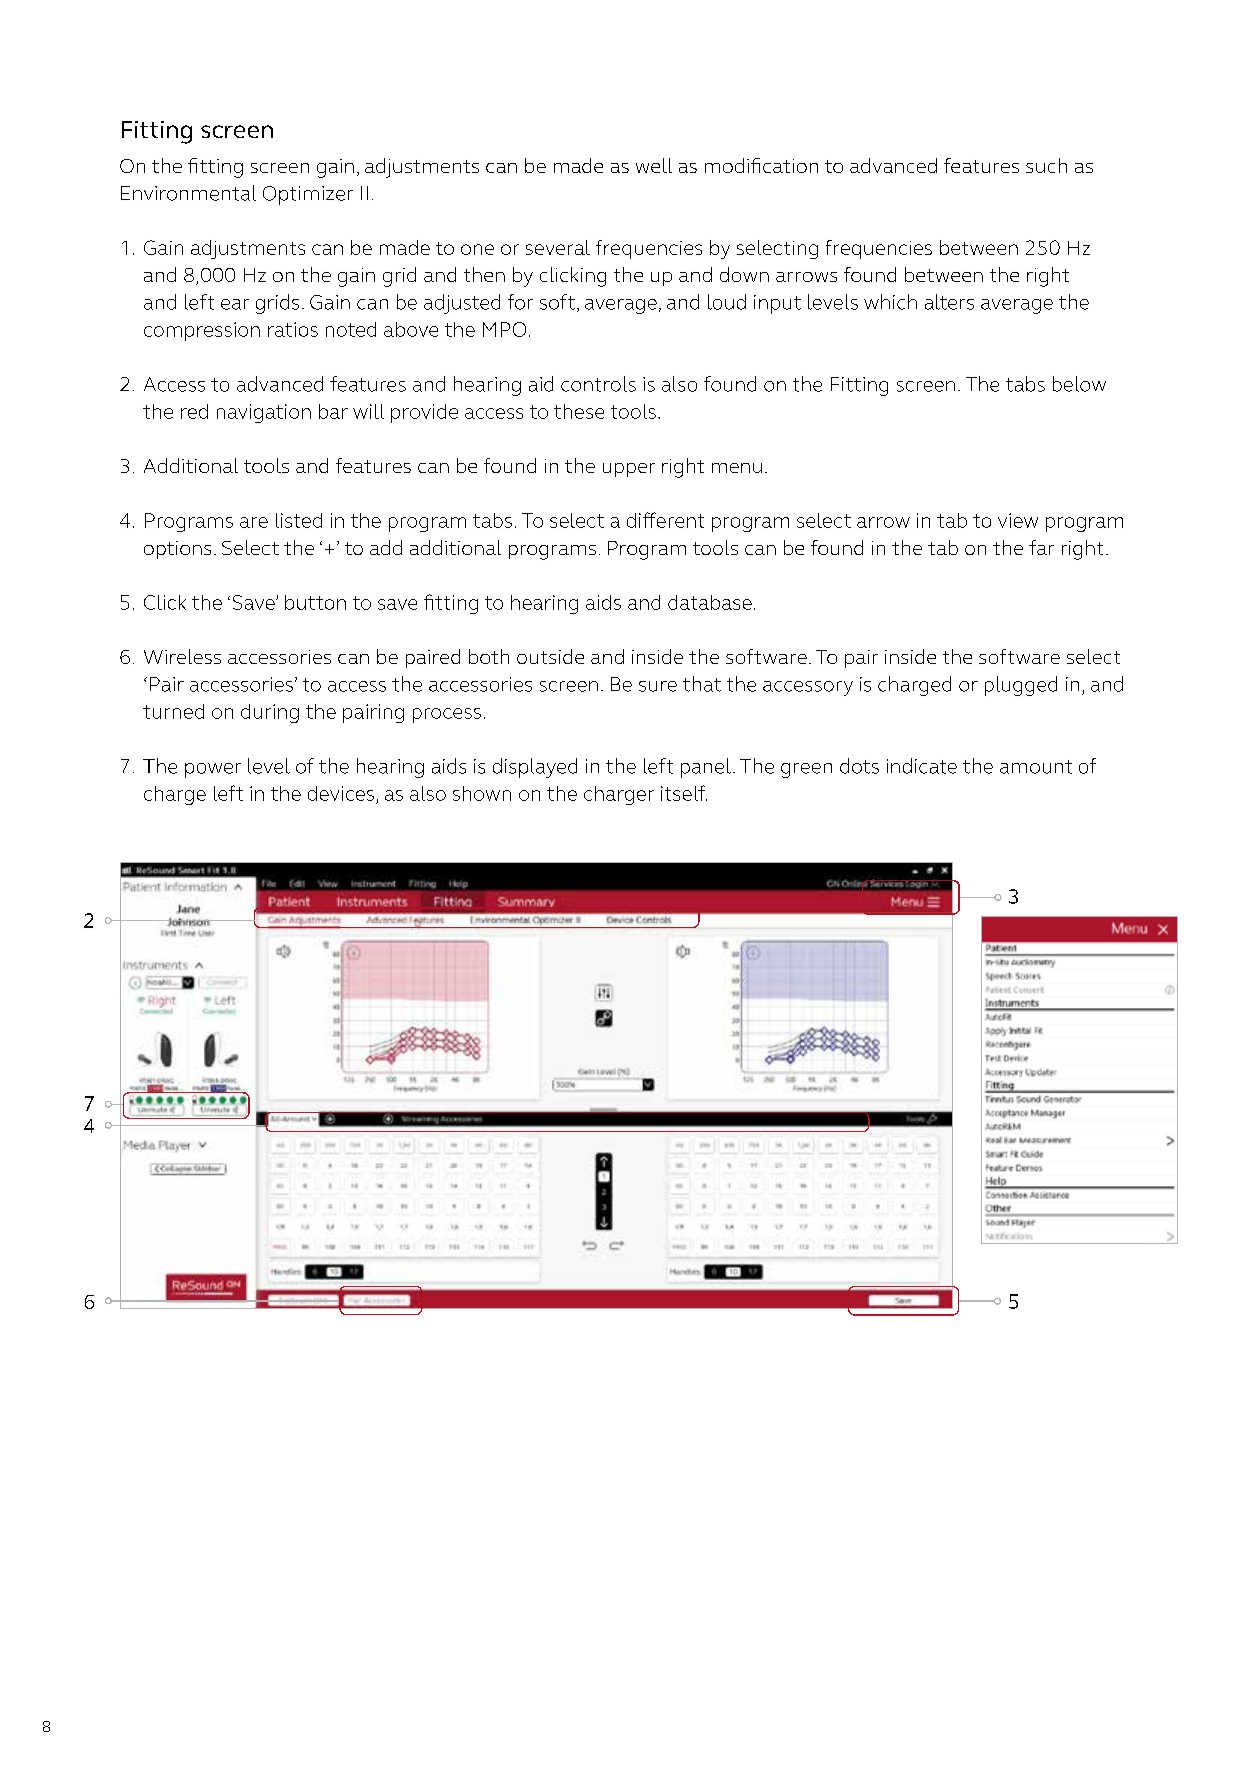 The height and width of the document is (1767, 1249). Describe the element at coordinates (922, 766) in the document. I see `indicate` at that location.
